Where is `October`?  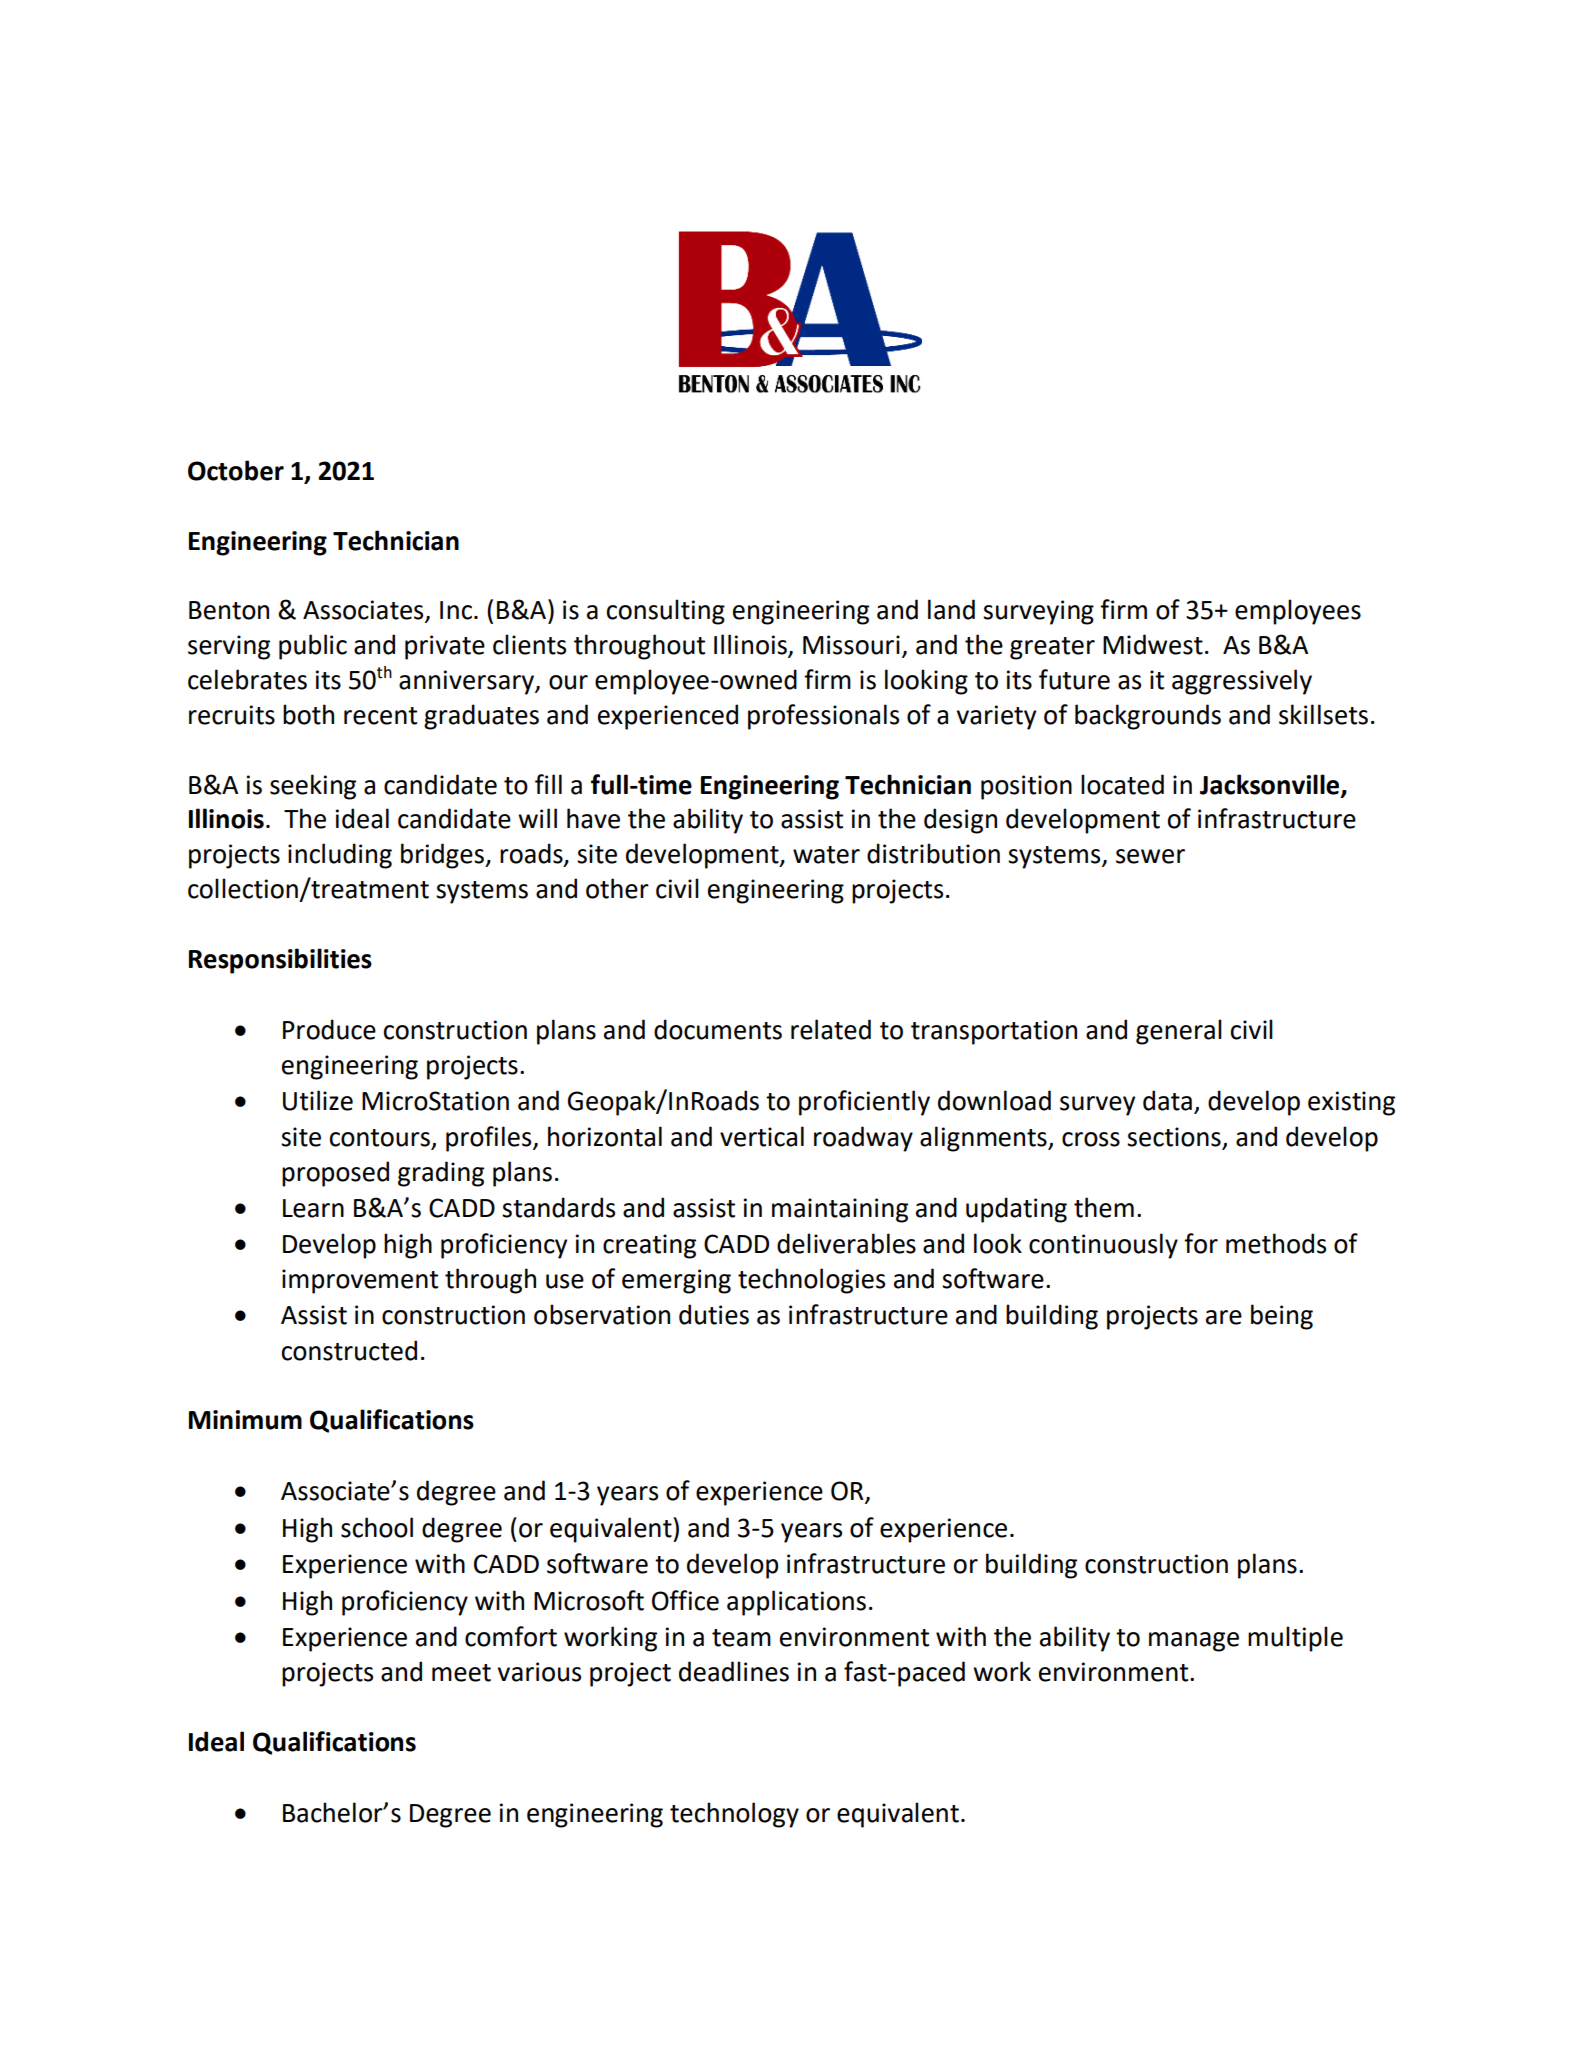 October is located at coordinates (236, 470).
